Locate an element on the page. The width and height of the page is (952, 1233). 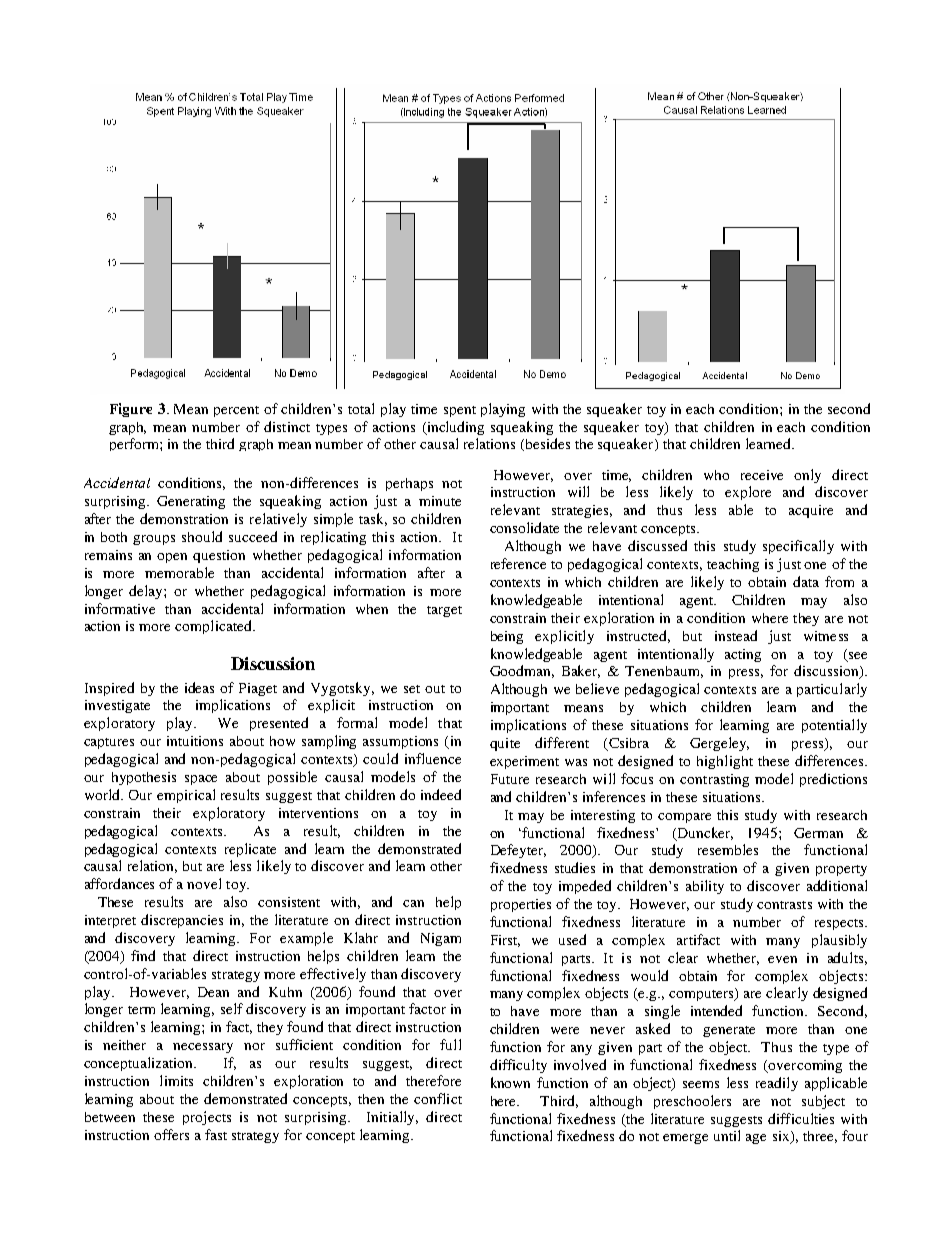
projects is located at coordinates (207, 1118).
